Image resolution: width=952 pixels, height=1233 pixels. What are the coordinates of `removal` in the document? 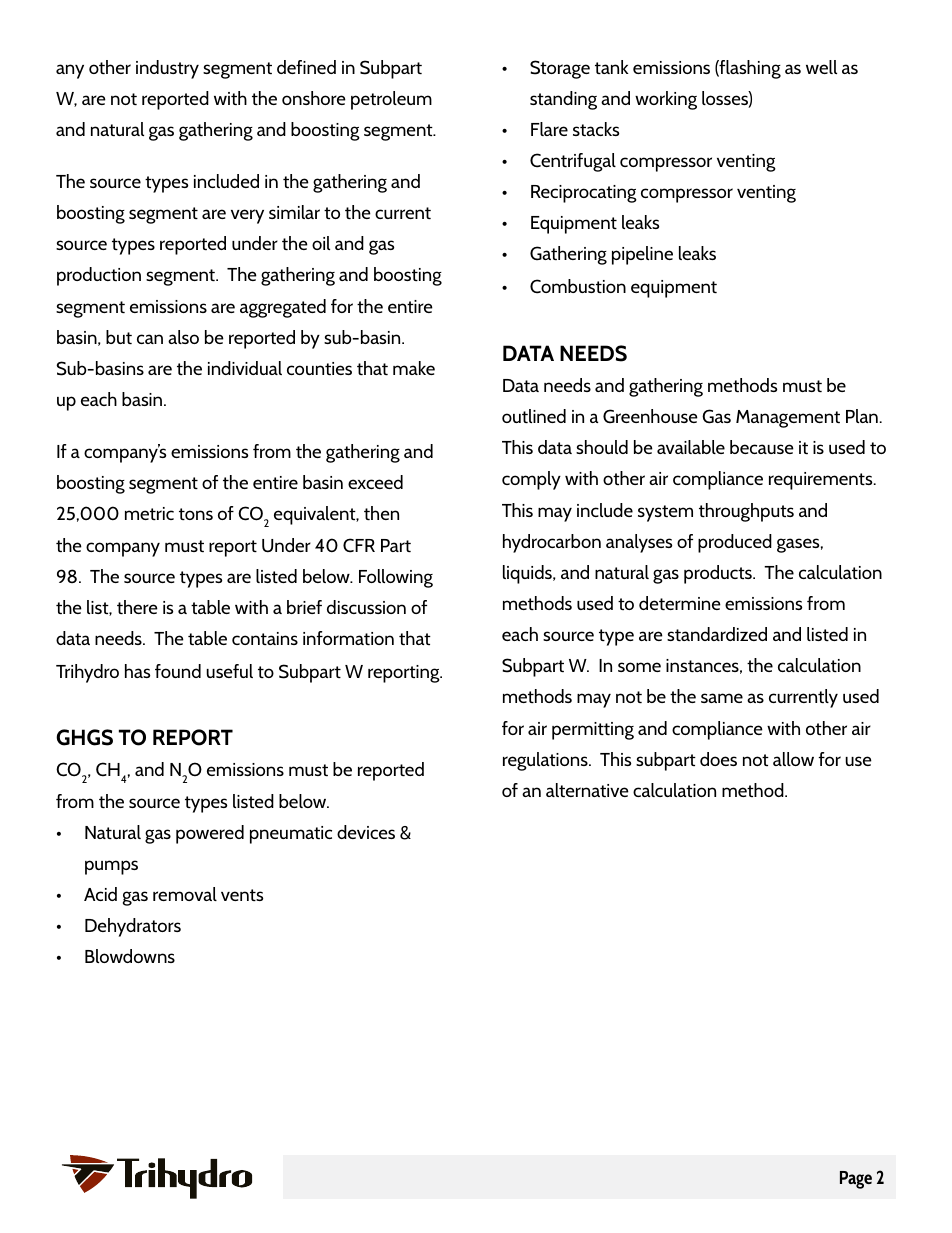 It's located at (185, 894).
